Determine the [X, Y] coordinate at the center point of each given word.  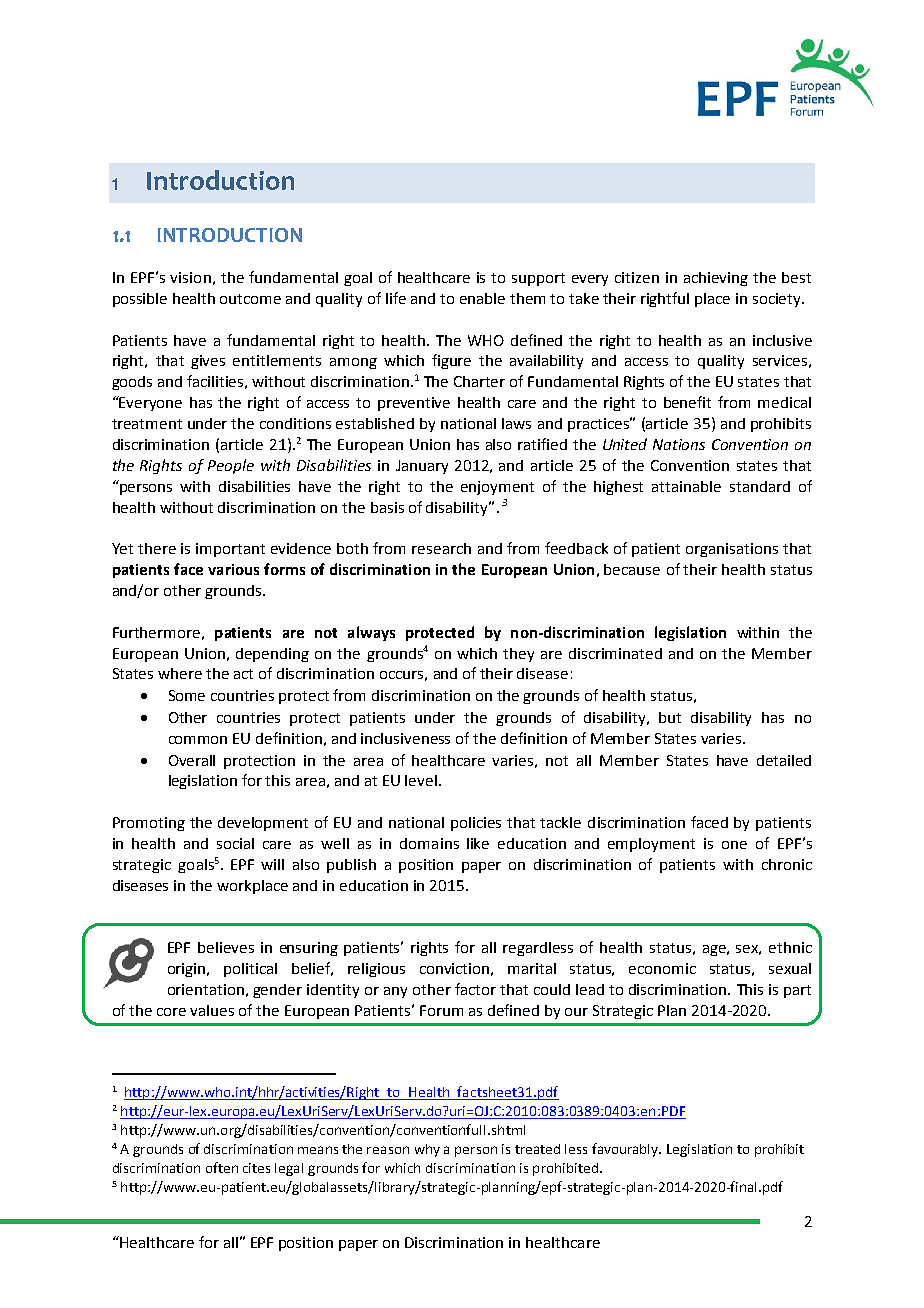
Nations [679, 444]
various [233, 569]
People [231, 466]
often [222, 1167]
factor [475, 989]
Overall [192, 760]
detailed [784, 760]
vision [190, 277]
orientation [206, 989]
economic [662, 968]
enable [482, 298]
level [421, 780]
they [518, 655]
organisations [732, 550]
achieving [716, 279]
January [422, 467]
